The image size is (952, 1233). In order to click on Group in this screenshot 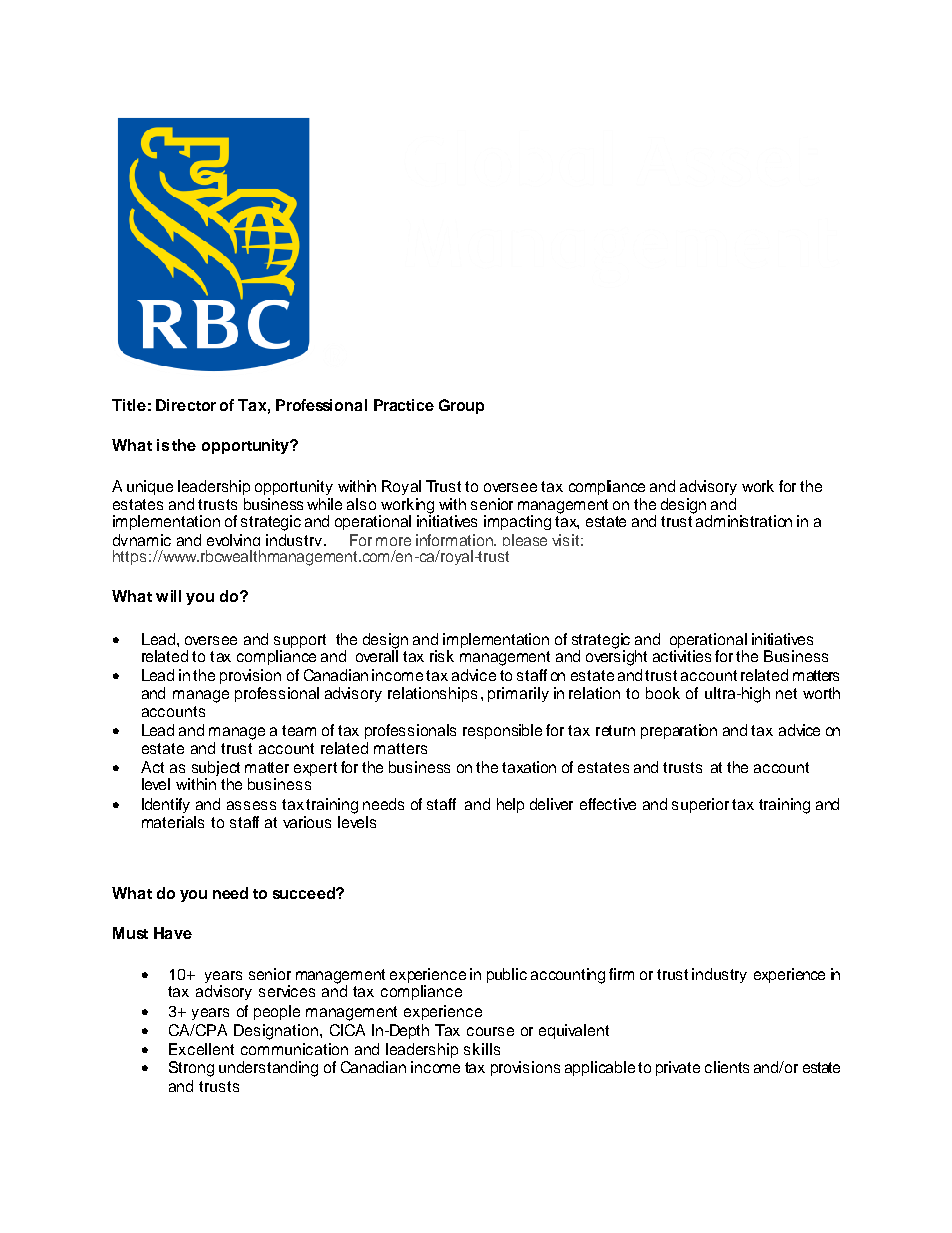, I will do `click(461, 406)`.
